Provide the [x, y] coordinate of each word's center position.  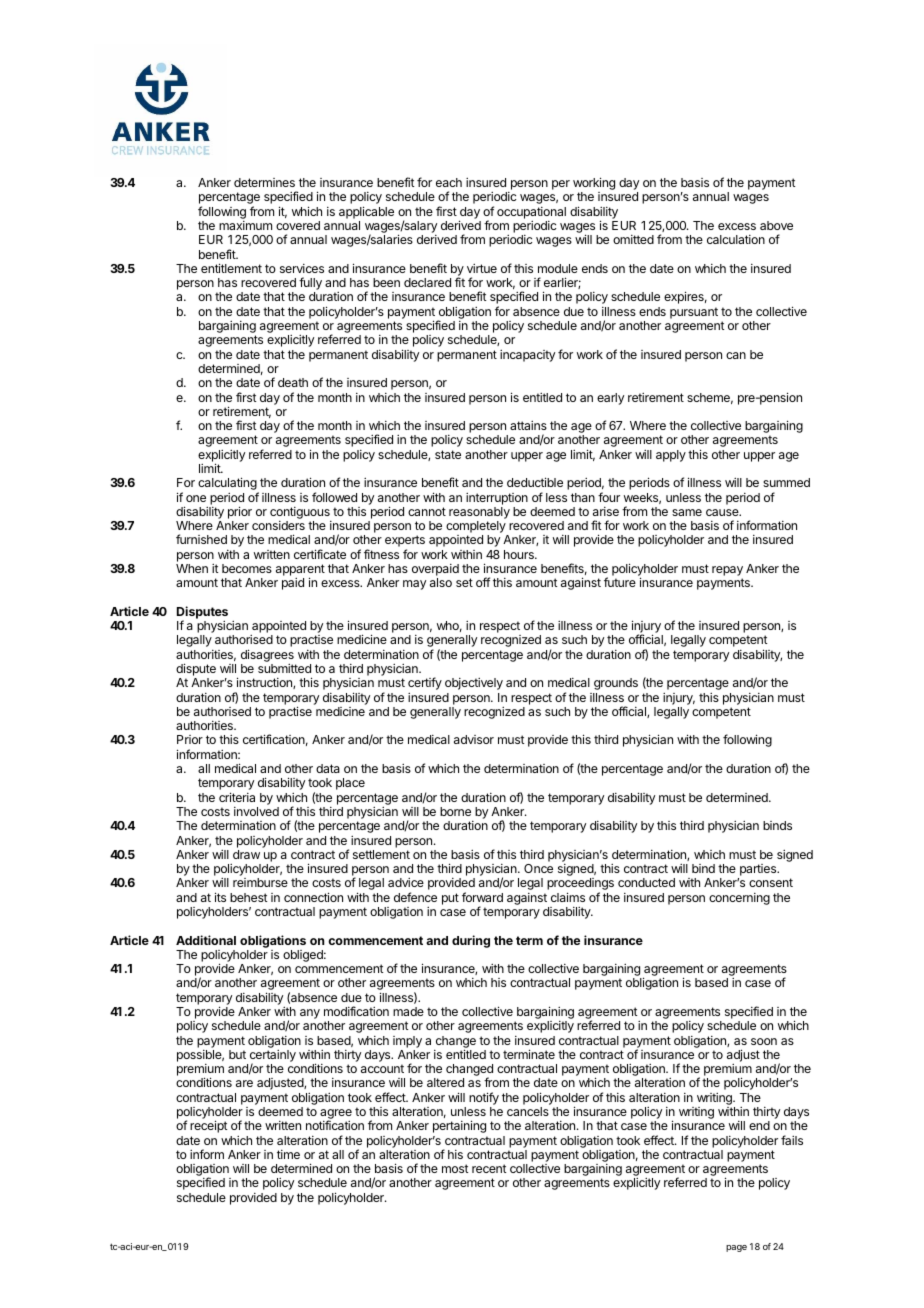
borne [455, 811]
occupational [531, 213]
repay [727, 572]
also [441, 582]
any [310, 1014]
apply [671, 456]
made [408, 1011]
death [293, 382]
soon [764, 1041]
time [288, 1154]
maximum [245, 225]
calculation [736, 239]
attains [528, 425]
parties [758, 871]
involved [256, 811]
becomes [247, 568]
